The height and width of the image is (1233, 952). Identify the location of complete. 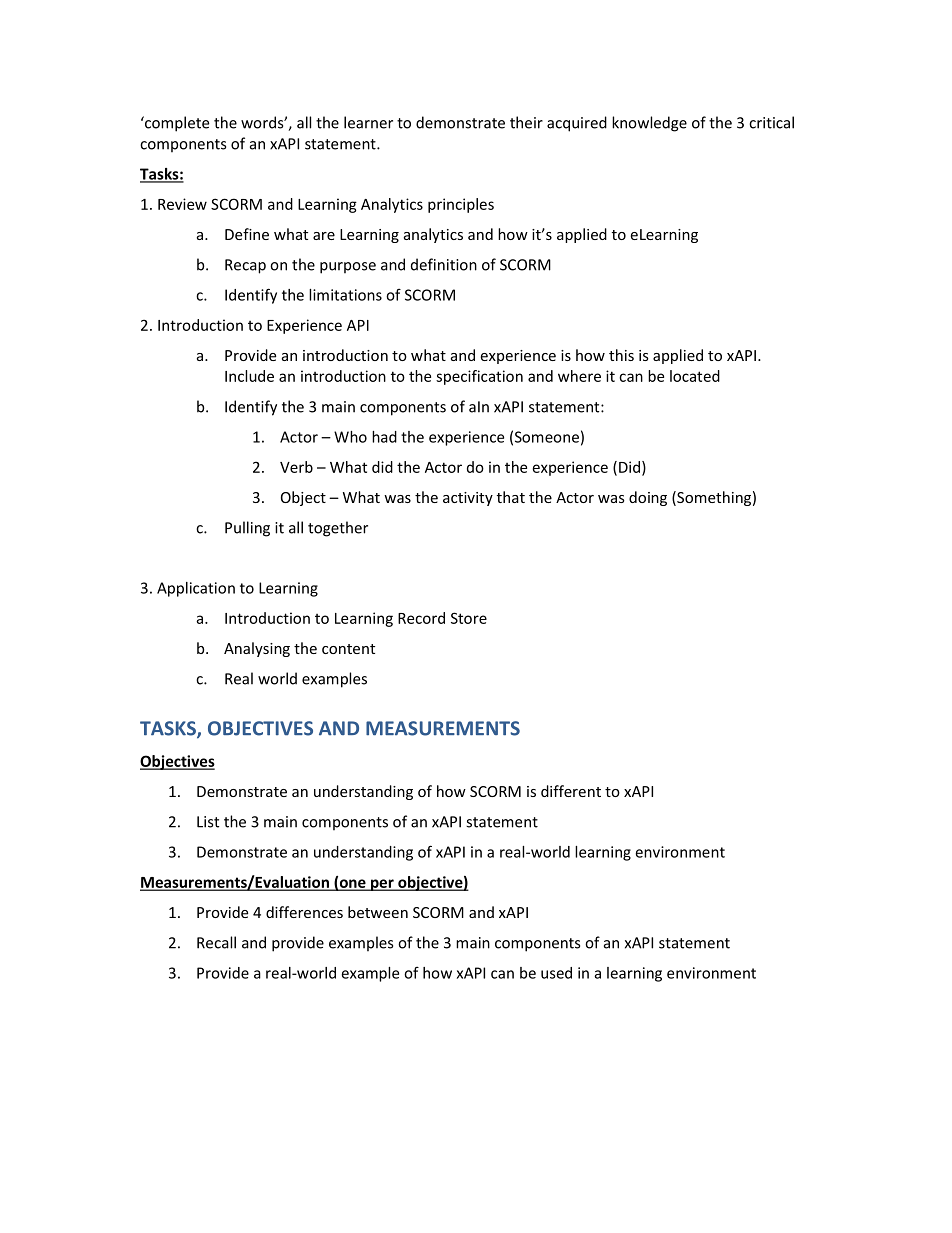
(176, 124).
